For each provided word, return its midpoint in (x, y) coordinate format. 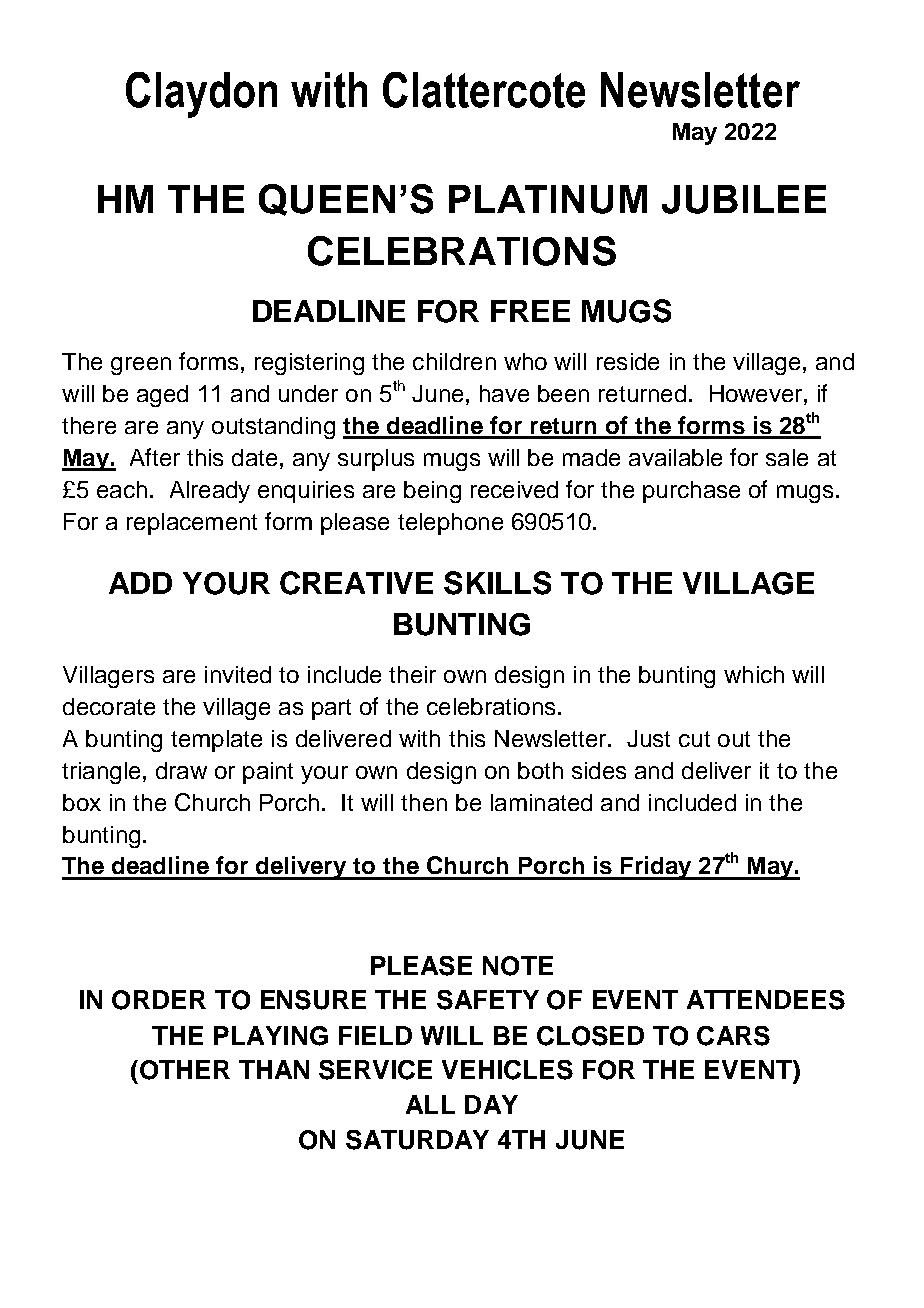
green (141, 366)
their (412, 674)
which (754, 674)
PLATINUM (548, 199)
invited (238, 674)
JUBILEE (744, 199)
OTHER (185, 1070)
